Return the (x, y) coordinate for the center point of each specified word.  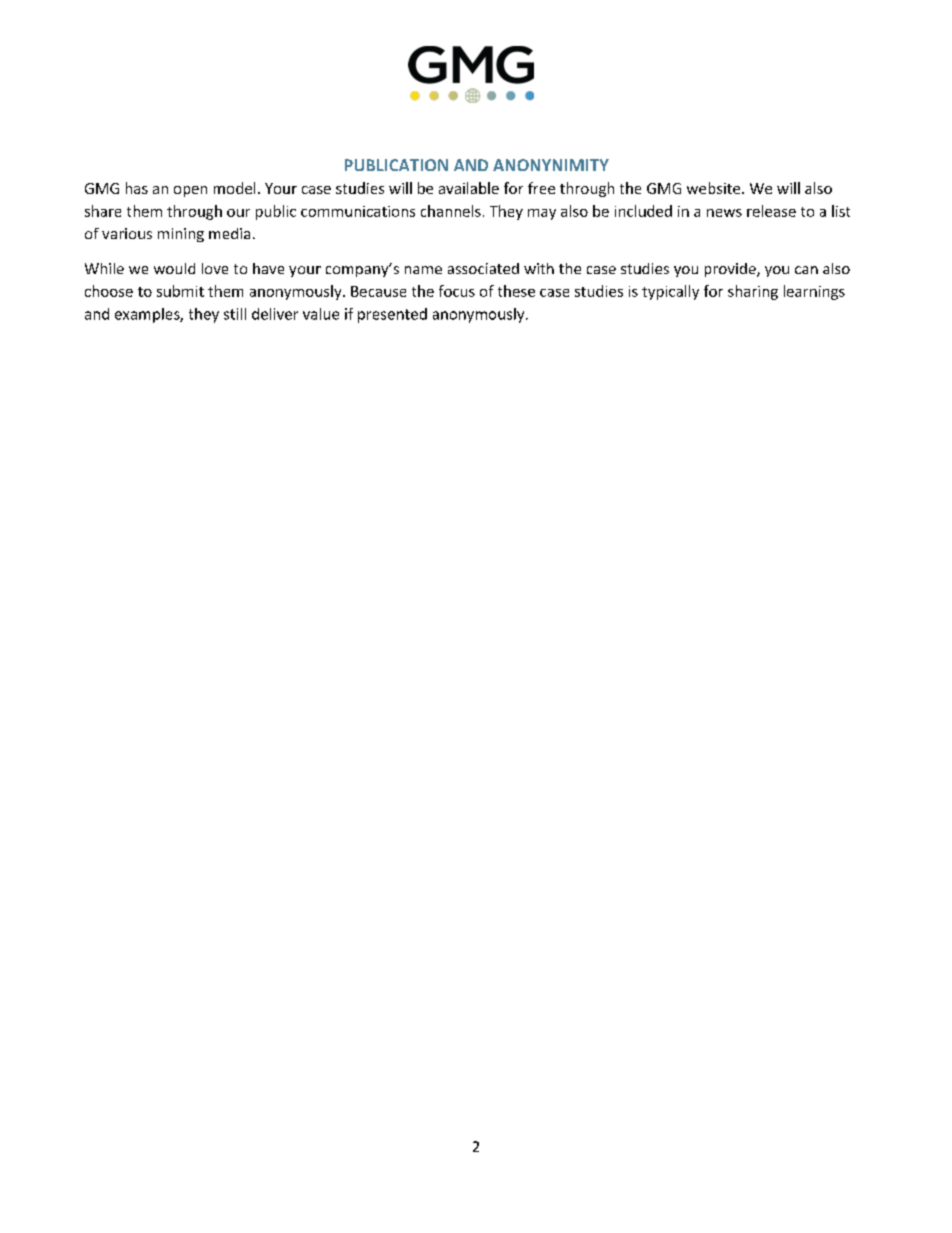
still (235, 314)
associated (483, 268)
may (542, 214)
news (724, 213)
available (469, 188)
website (715, 188)
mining (181, 235)
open (190, 191)
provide (731, 270)
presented (392, 315)
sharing (753, 292)
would (174, 268)
